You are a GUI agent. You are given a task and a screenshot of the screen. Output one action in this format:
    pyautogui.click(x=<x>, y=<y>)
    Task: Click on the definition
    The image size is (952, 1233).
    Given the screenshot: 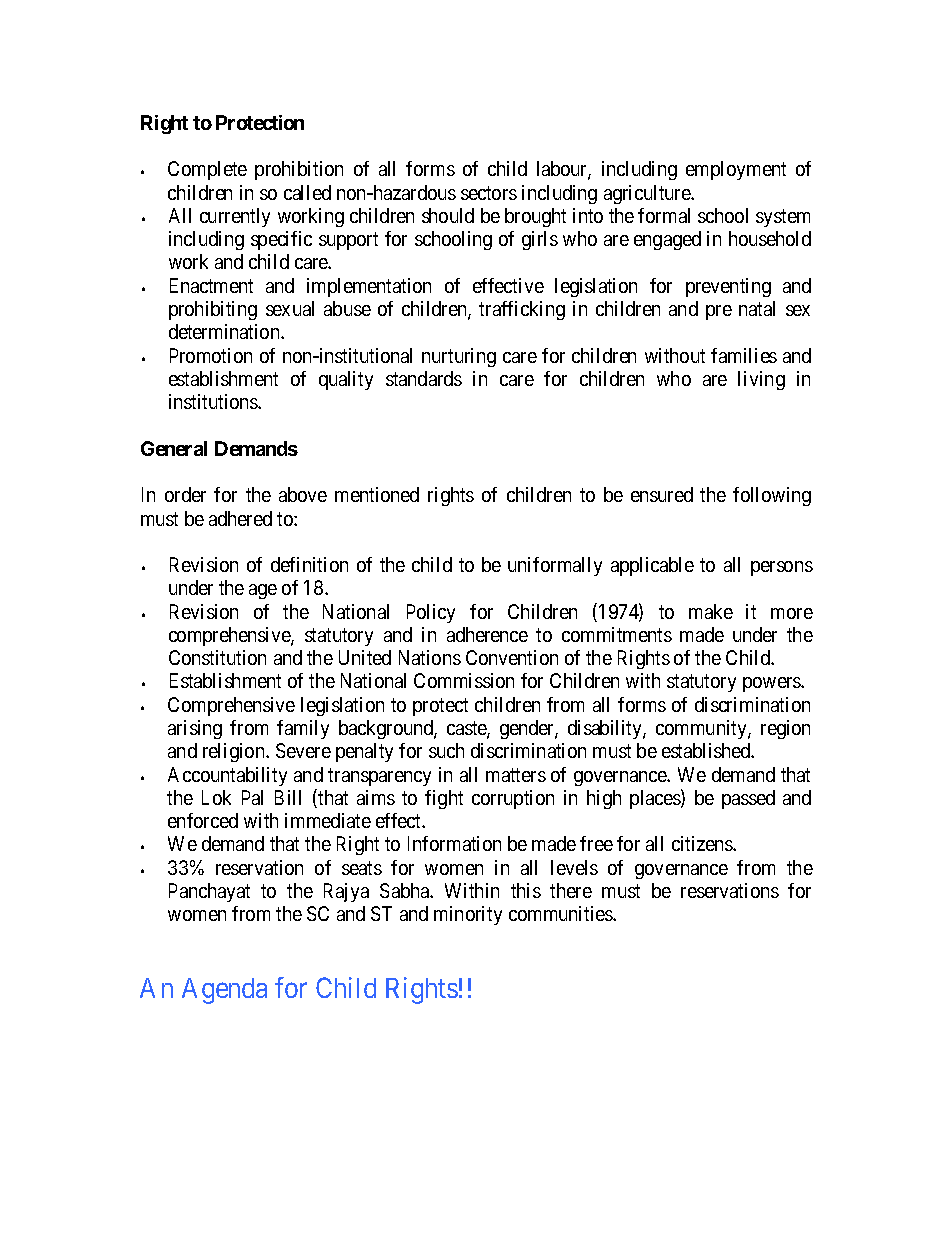 What is the action you would take?
    pyautogui.click(x=309, y=564)
